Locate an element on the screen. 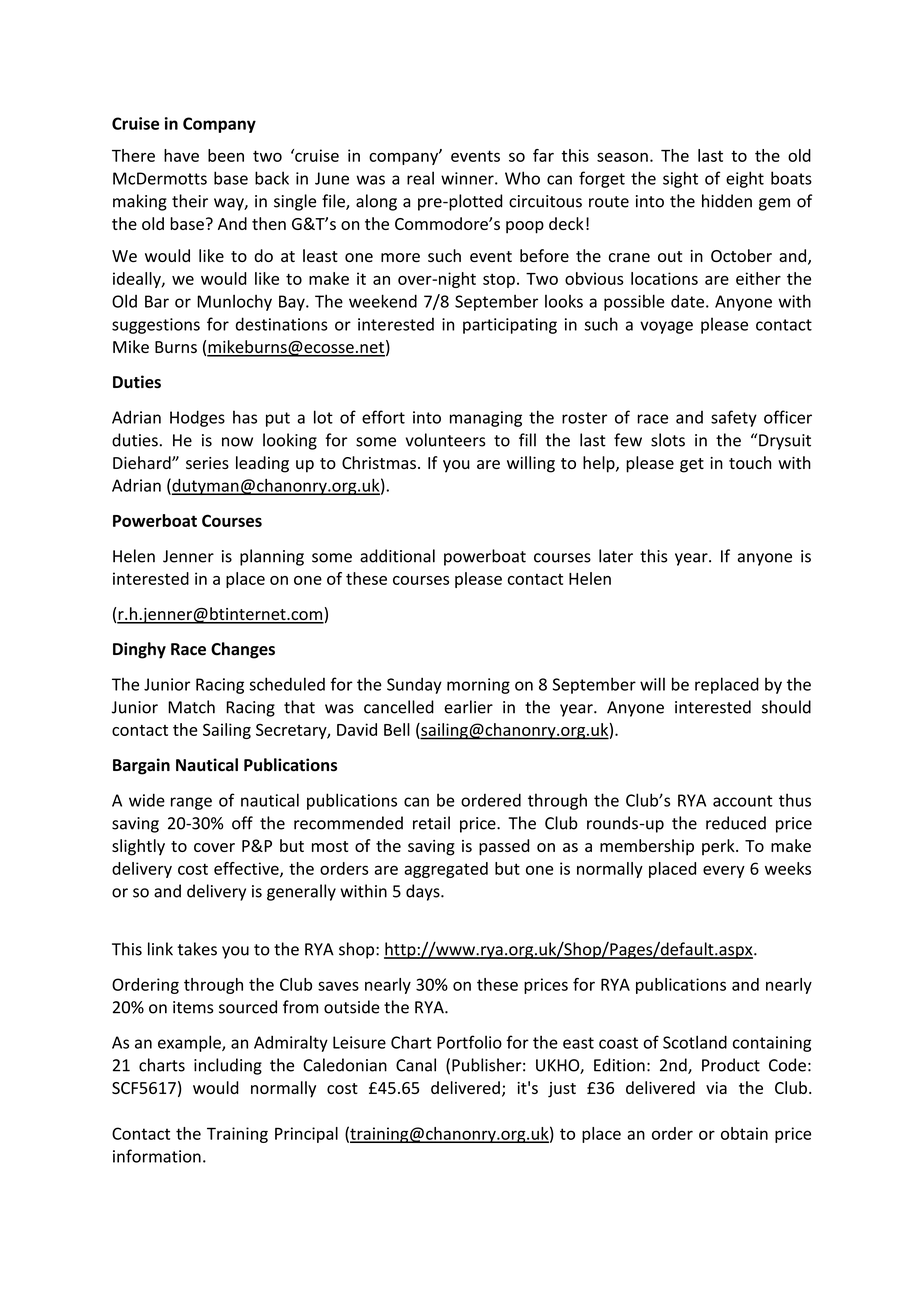 This screenshot has height=1308, width=924. planning is located at coordinates (272, 557).
